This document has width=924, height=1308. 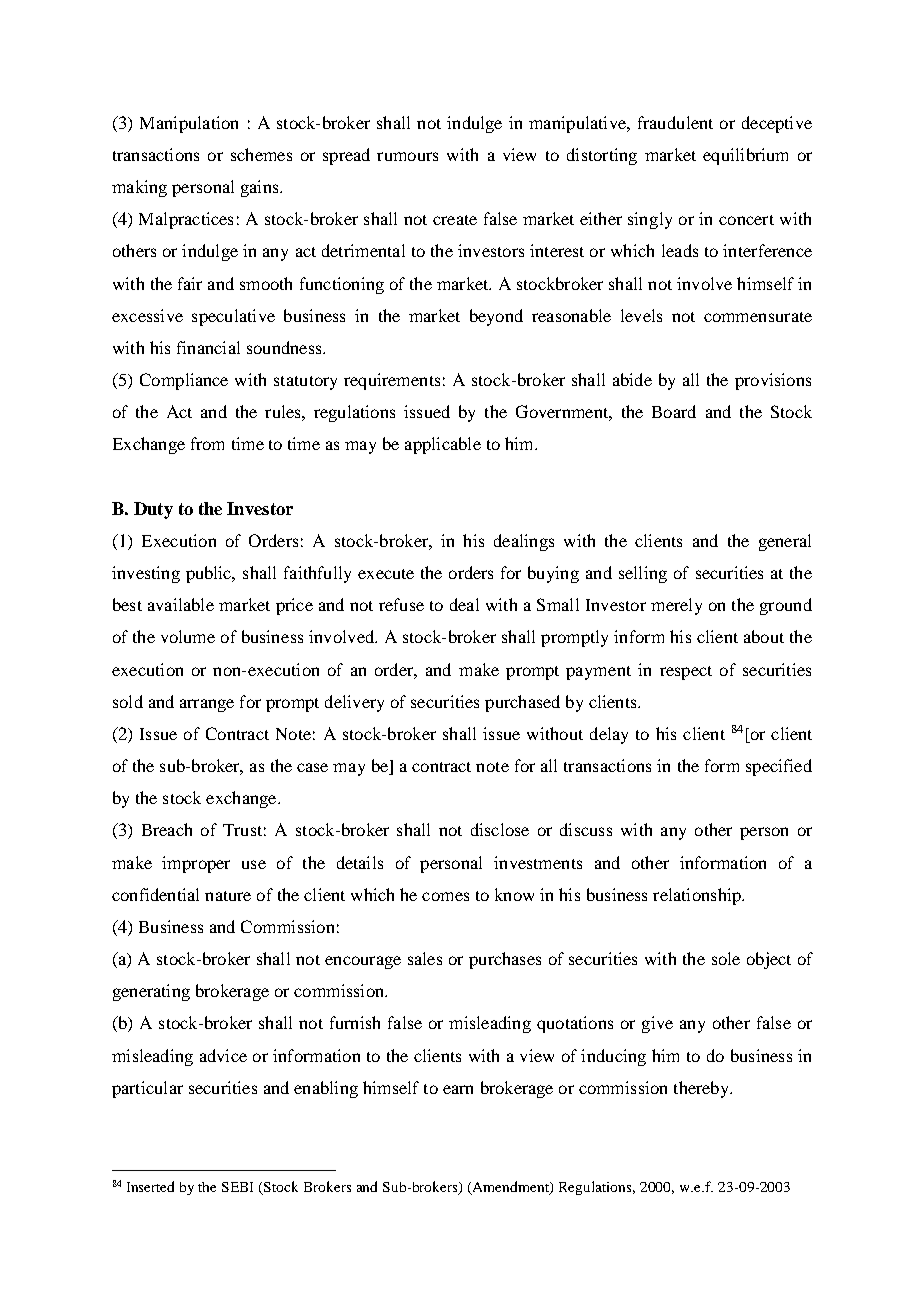 What do you see at coordinates (188, 636) in the document?
I see `volume` at bounding box center [188, 636].
